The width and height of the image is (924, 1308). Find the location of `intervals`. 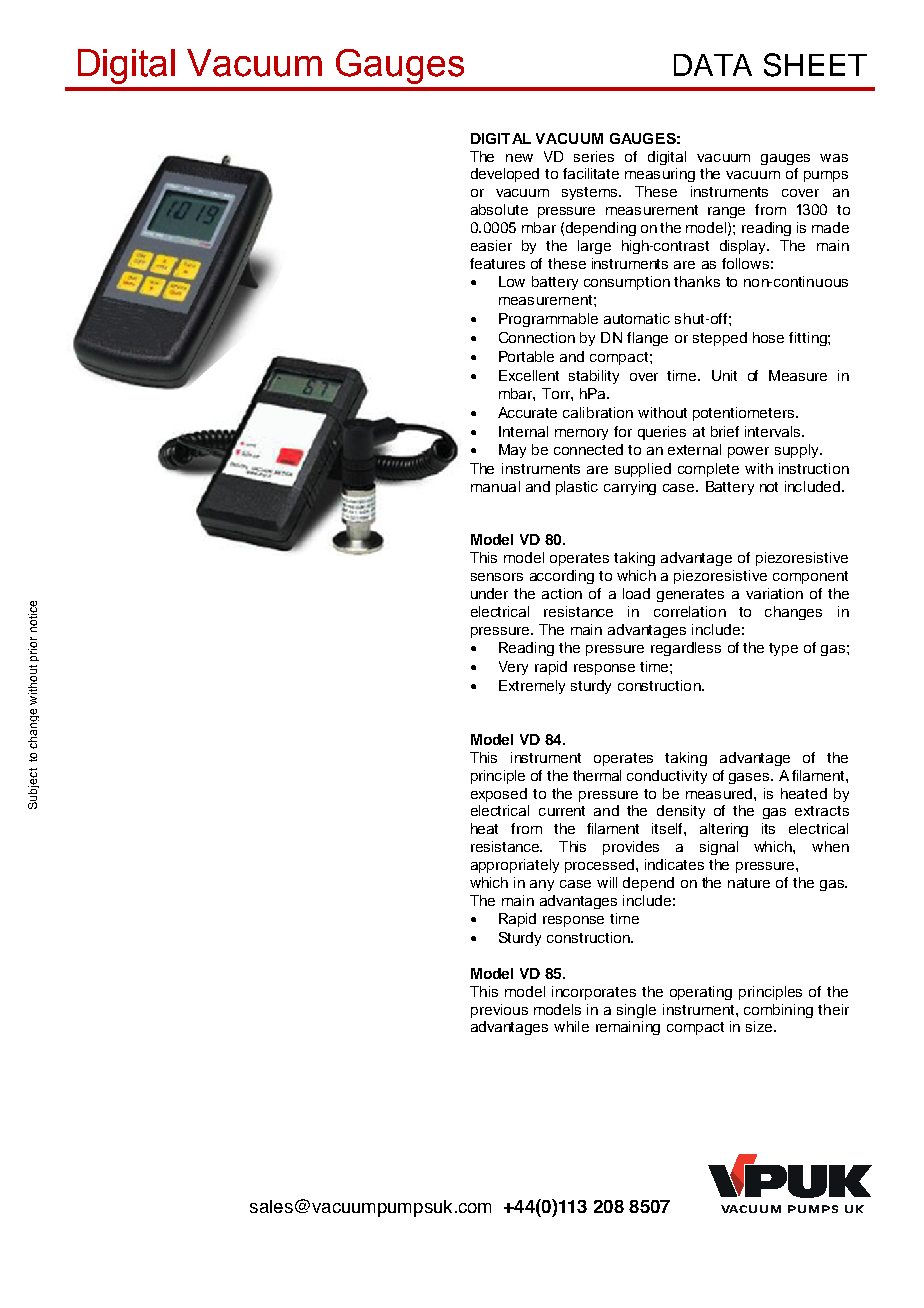

intervals is located at coordinates (774, 431).
